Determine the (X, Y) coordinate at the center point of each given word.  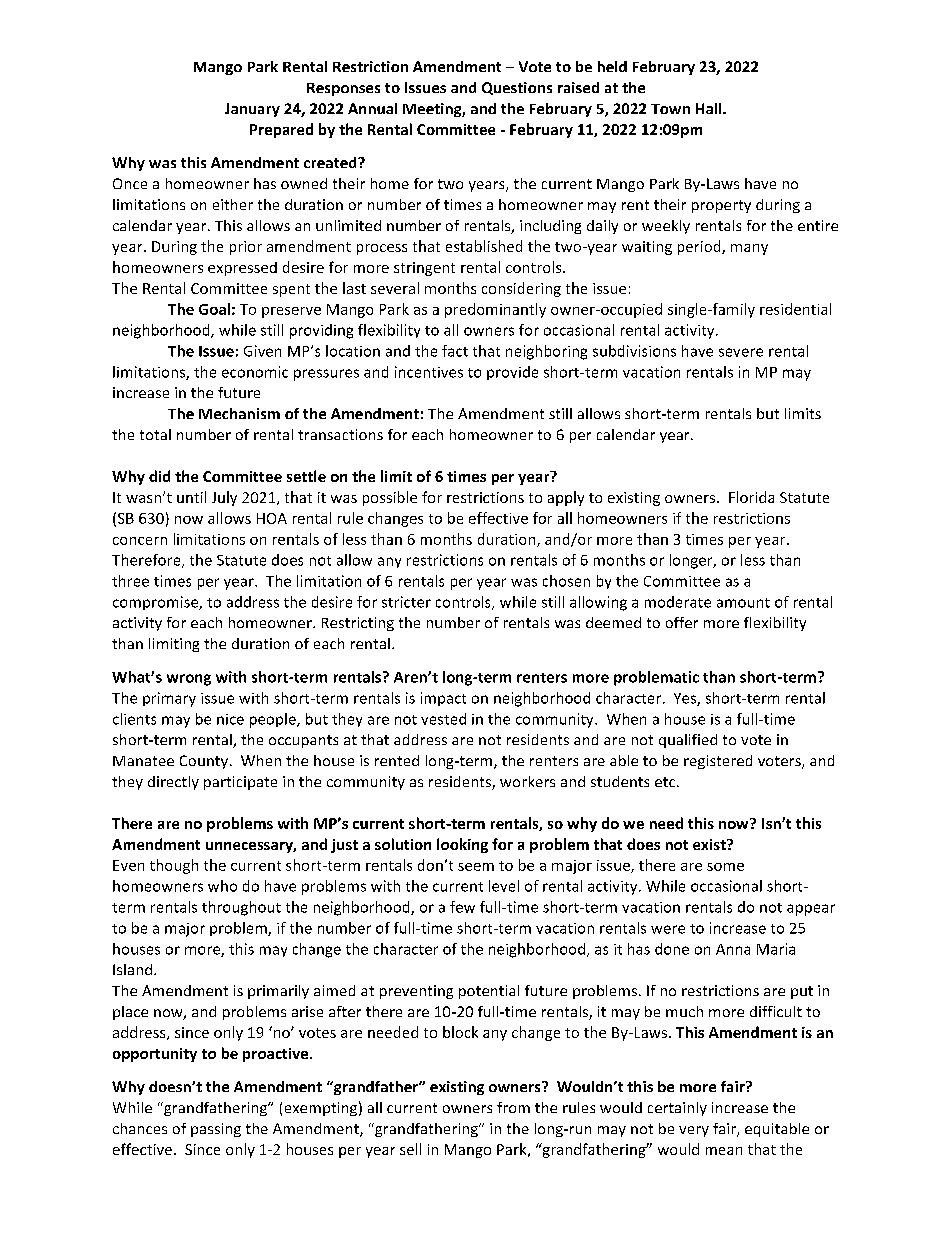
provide (512, 373)
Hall (710, 108)
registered (718, 762)
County (205, 762)
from (513, 1107)
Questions (517, 88)
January (252, 110)
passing (216, 1130)
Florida (751, 497)
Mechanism (239, 413)
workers (527, 781)
